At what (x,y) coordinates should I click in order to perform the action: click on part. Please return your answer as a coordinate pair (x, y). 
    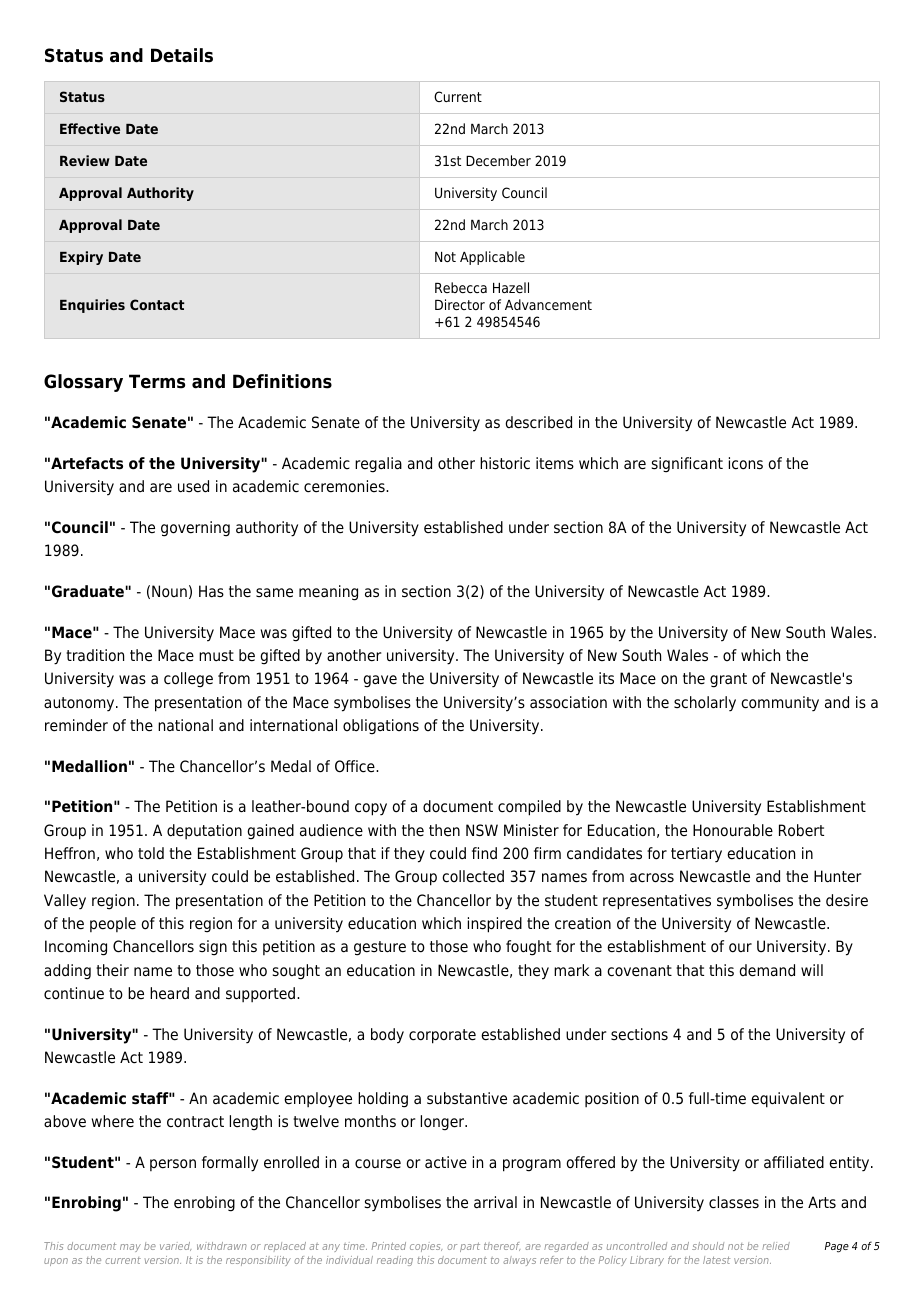
    Looking at the image, I should click on (470, 1247).
